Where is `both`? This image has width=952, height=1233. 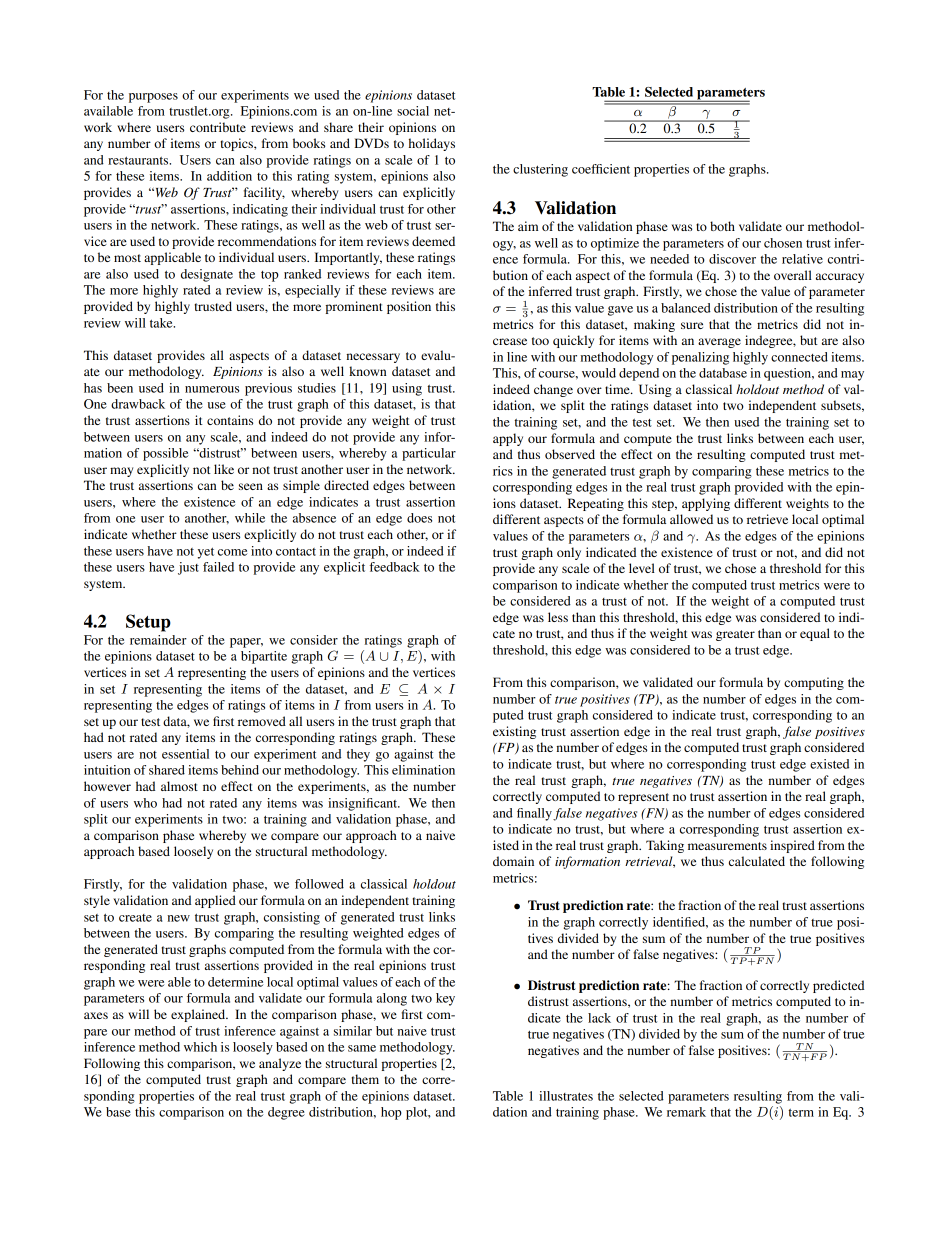 both is located at coordinates (722, 226).
